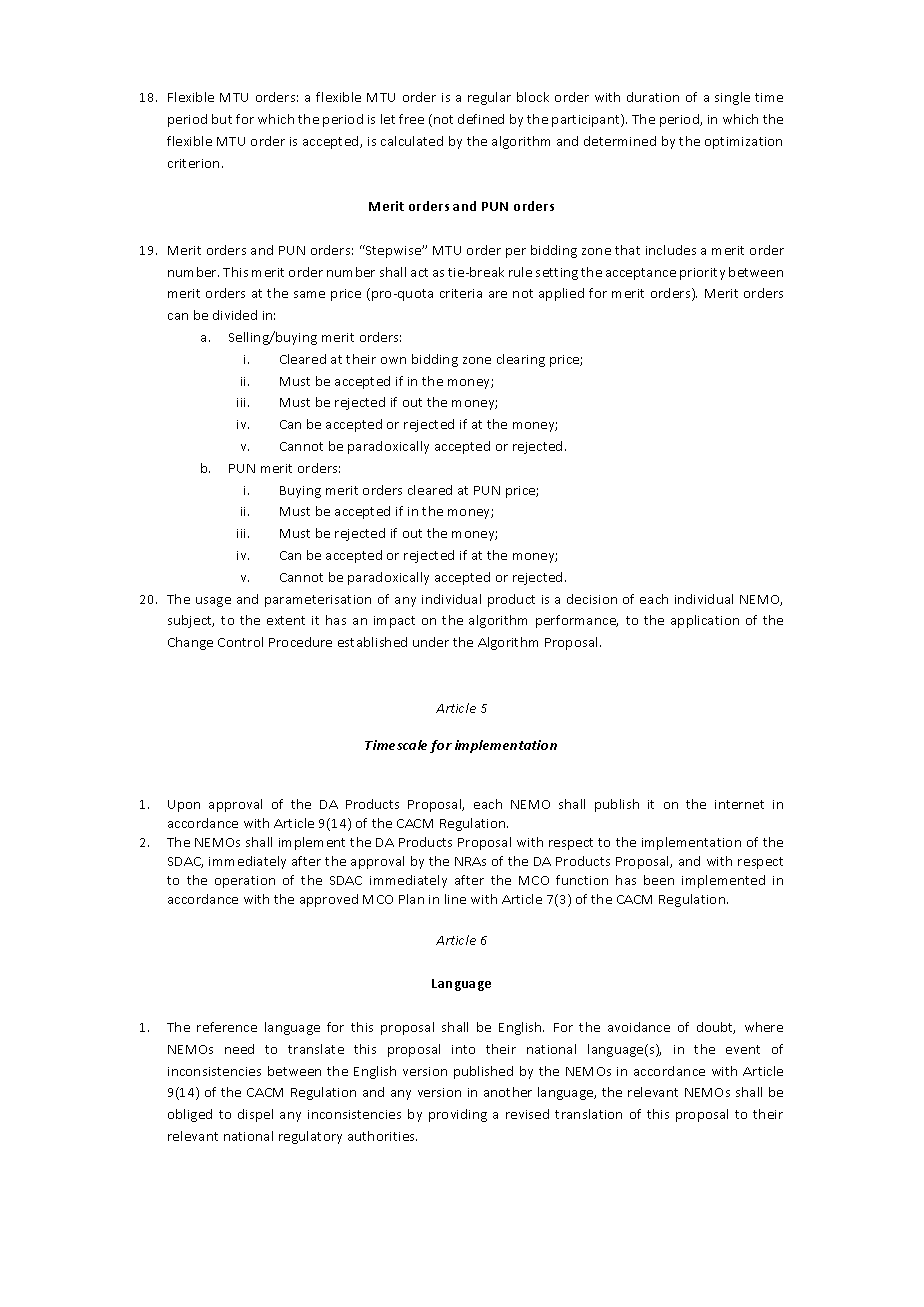 This document has width=924, height=1307. Describe the element at coordinates (732, 98) in the document. I see `single` at that location.
